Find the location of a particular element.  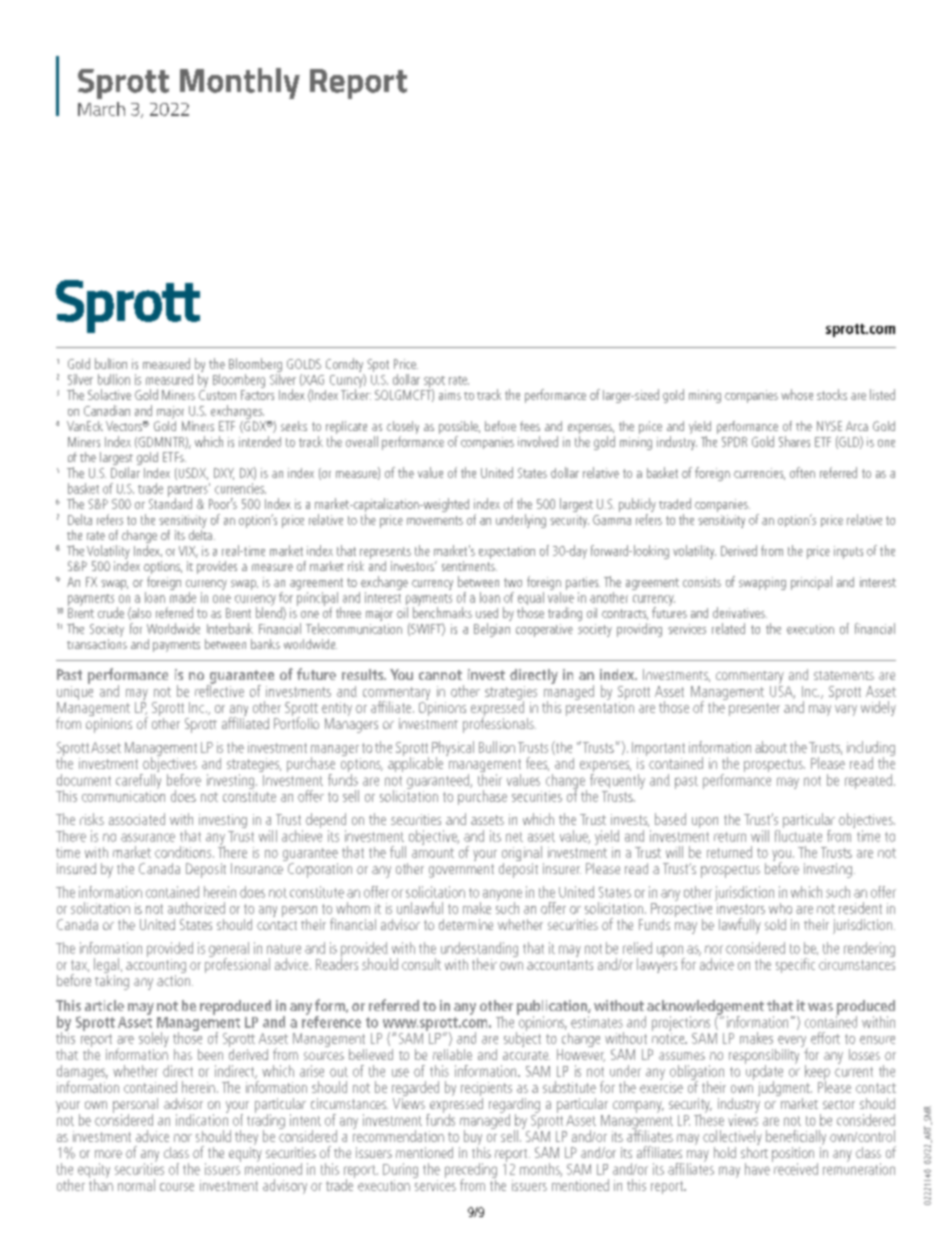

Monthly is located at coordinates (240, 83).
